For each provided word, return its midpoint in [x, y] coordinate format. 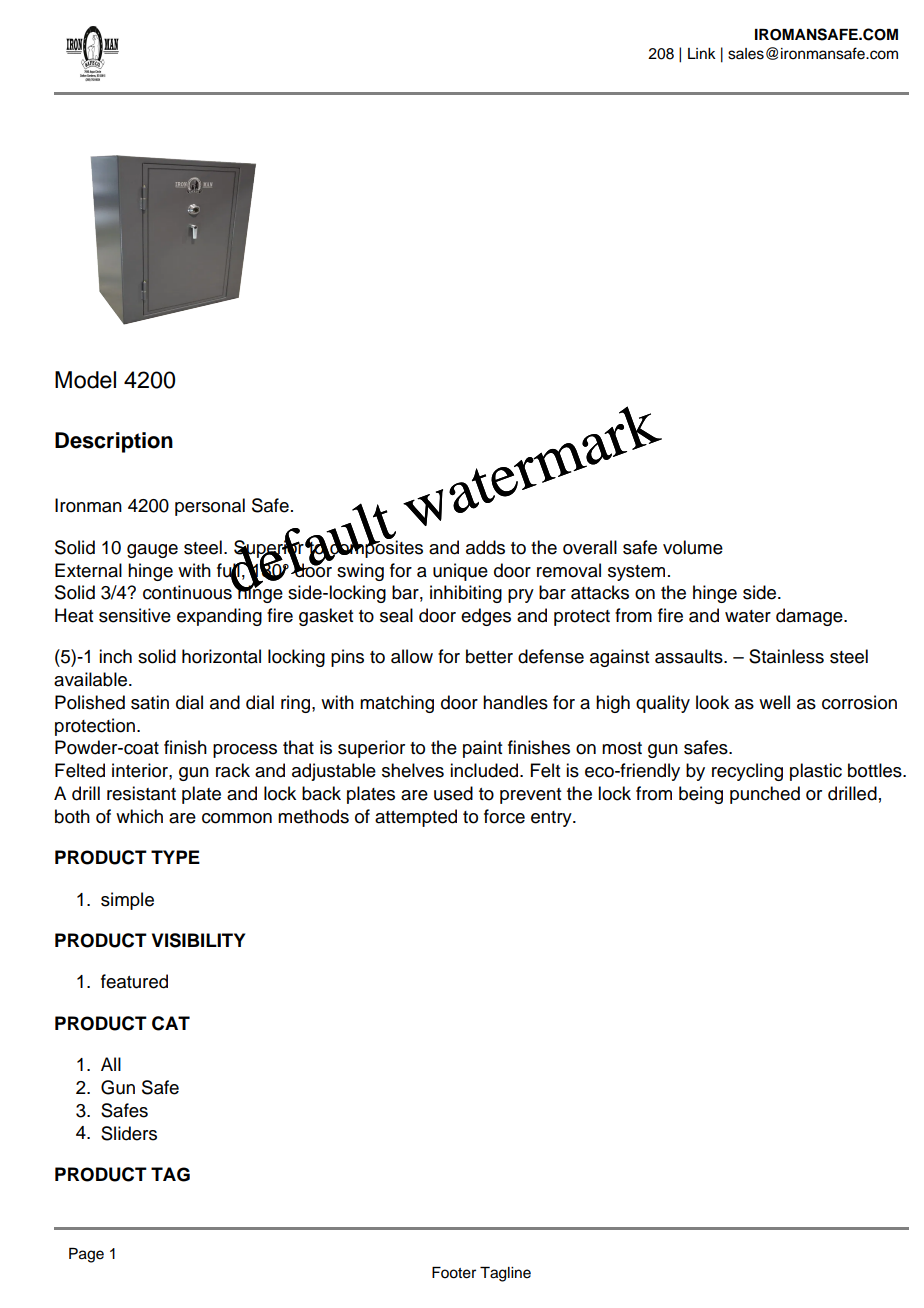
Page [86, 1255]
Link [702, 53]
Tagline [505, 1274]
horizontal [221, 656]
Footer [454, 1273]
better [489, 656]
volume [693, 547]
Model [85, 380]
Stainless [786, 656]
